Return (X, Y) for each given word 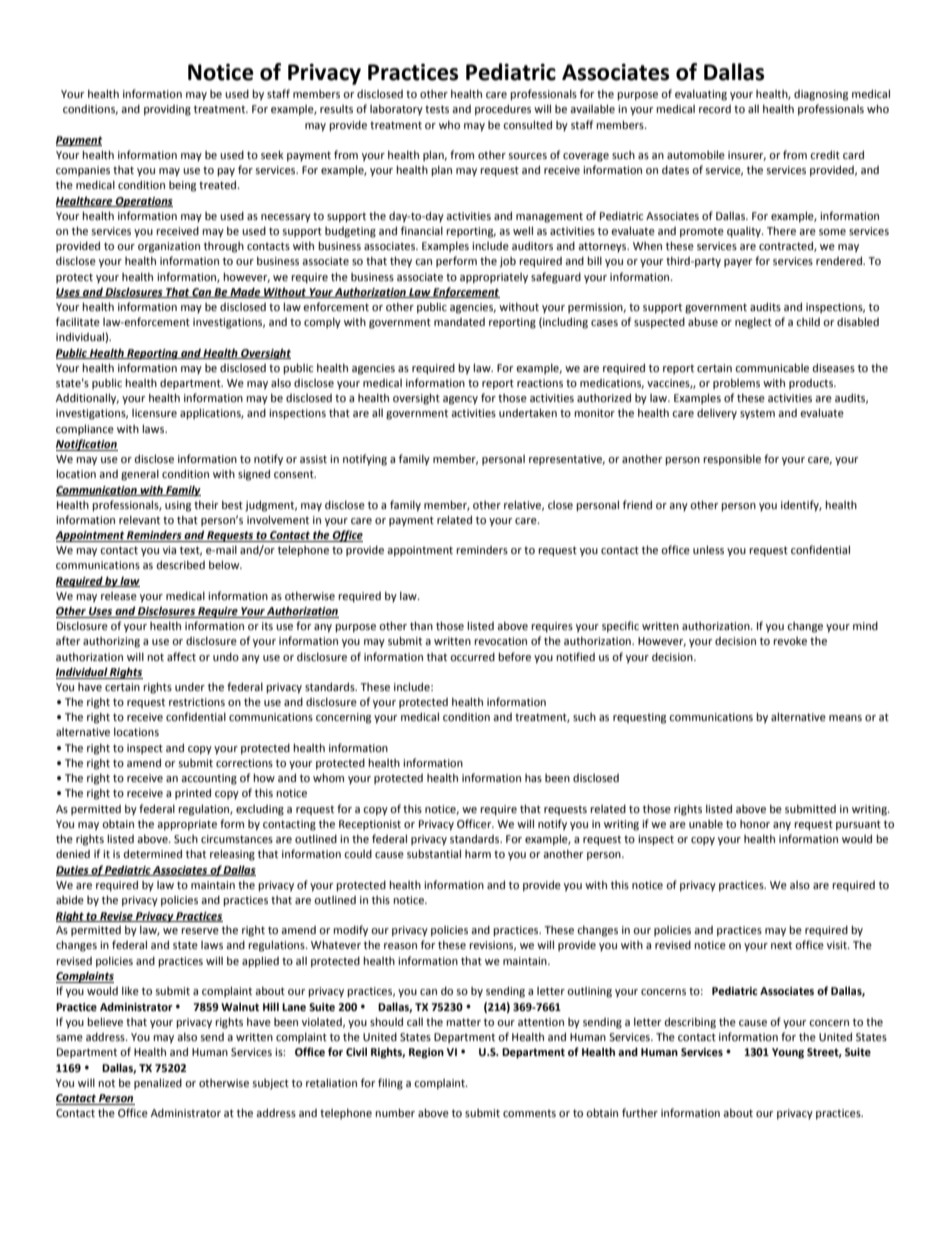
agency (460, 400)
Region (426, 1053)
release (119, 596)
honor (755, 824)
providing (167, 110)
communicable (772, 367)
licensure (154, 413)
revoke (790, 641)
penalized (158, 1083)
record (715, 109)
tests (437, 109)
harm (478, 854)
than (421, 625)
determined (152, 853)
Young (788, 1053)
